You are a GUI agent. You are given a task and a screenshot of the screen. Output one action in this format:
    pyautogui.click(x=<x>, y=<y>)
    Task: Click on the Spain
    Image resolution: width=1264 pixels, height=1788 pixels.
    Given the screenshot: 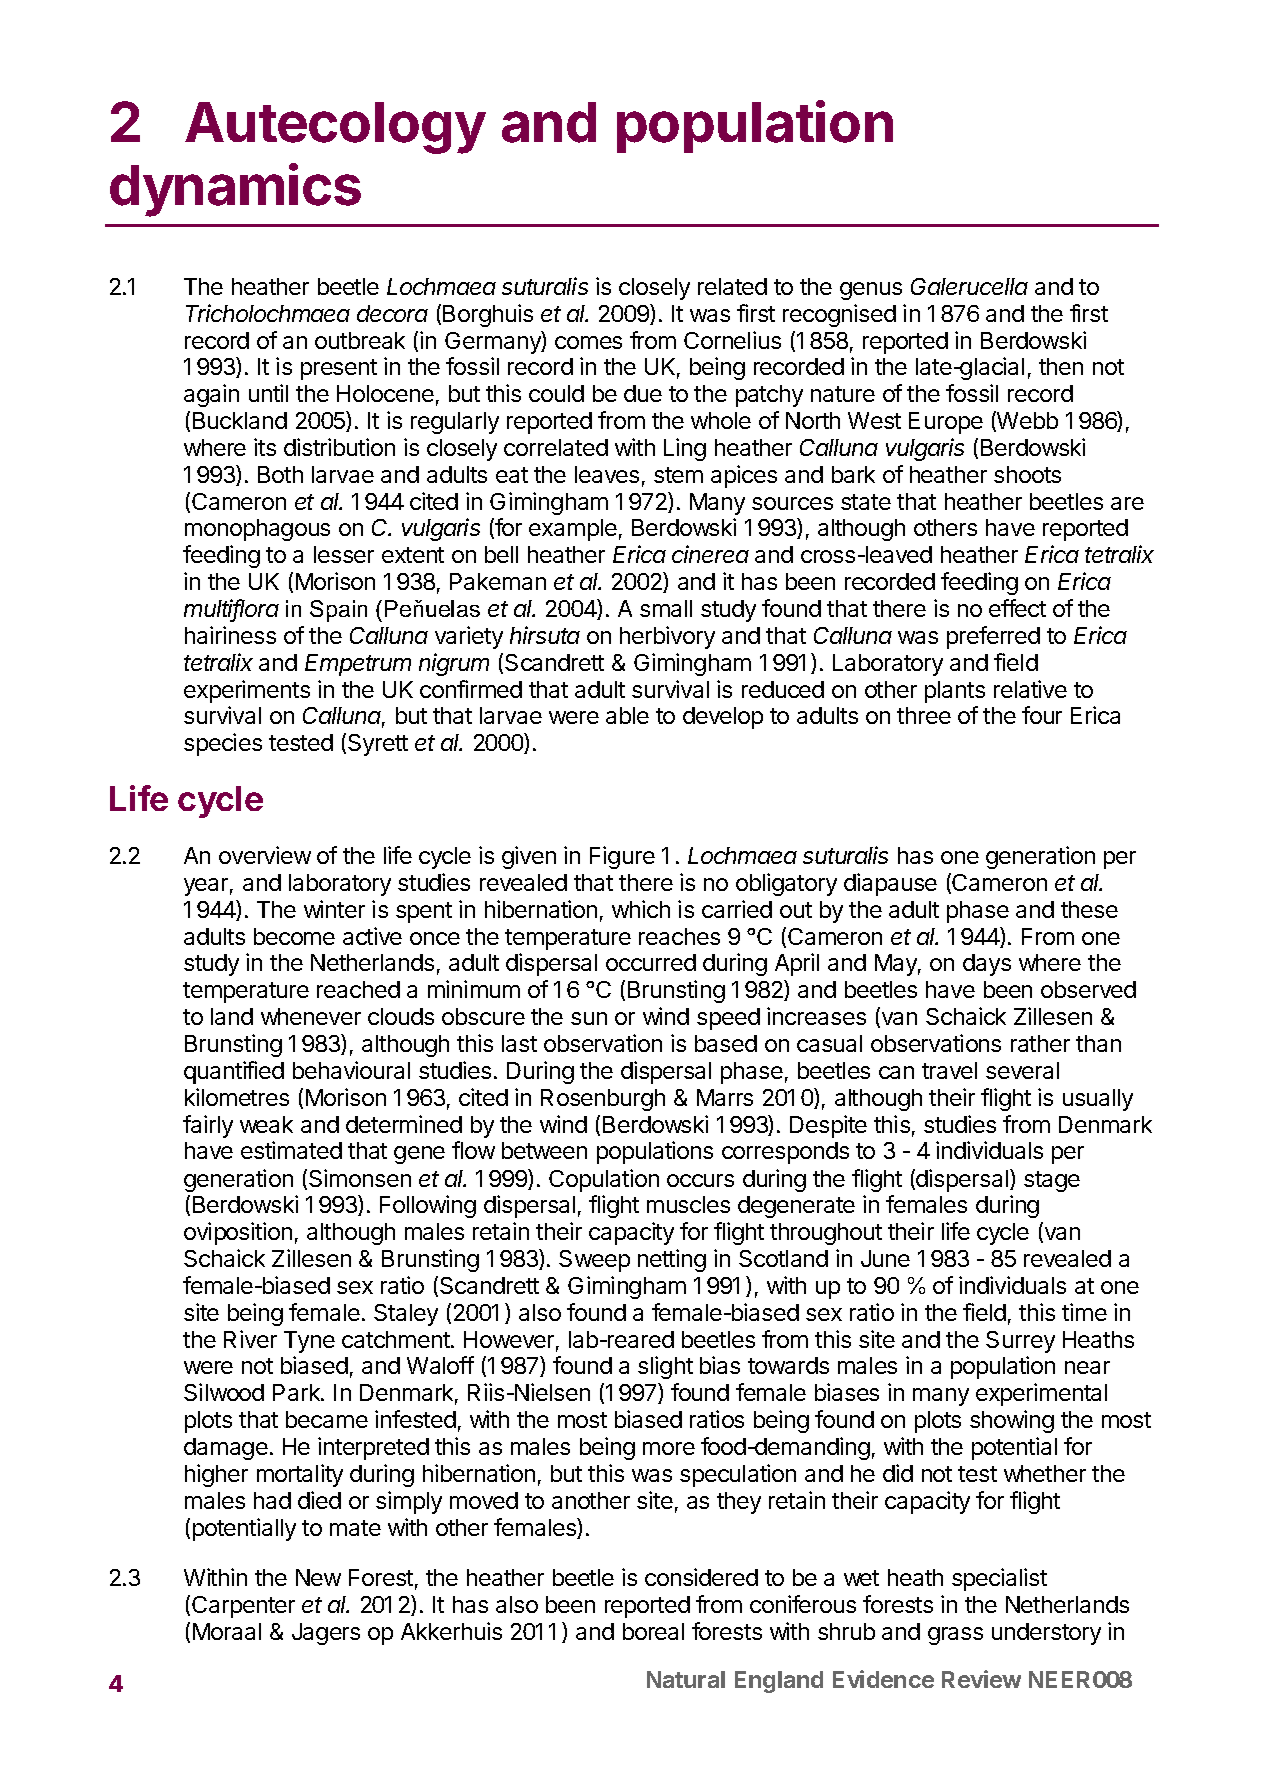 What is the action you would take?
    pyautogui.click(x=338, y=611)
